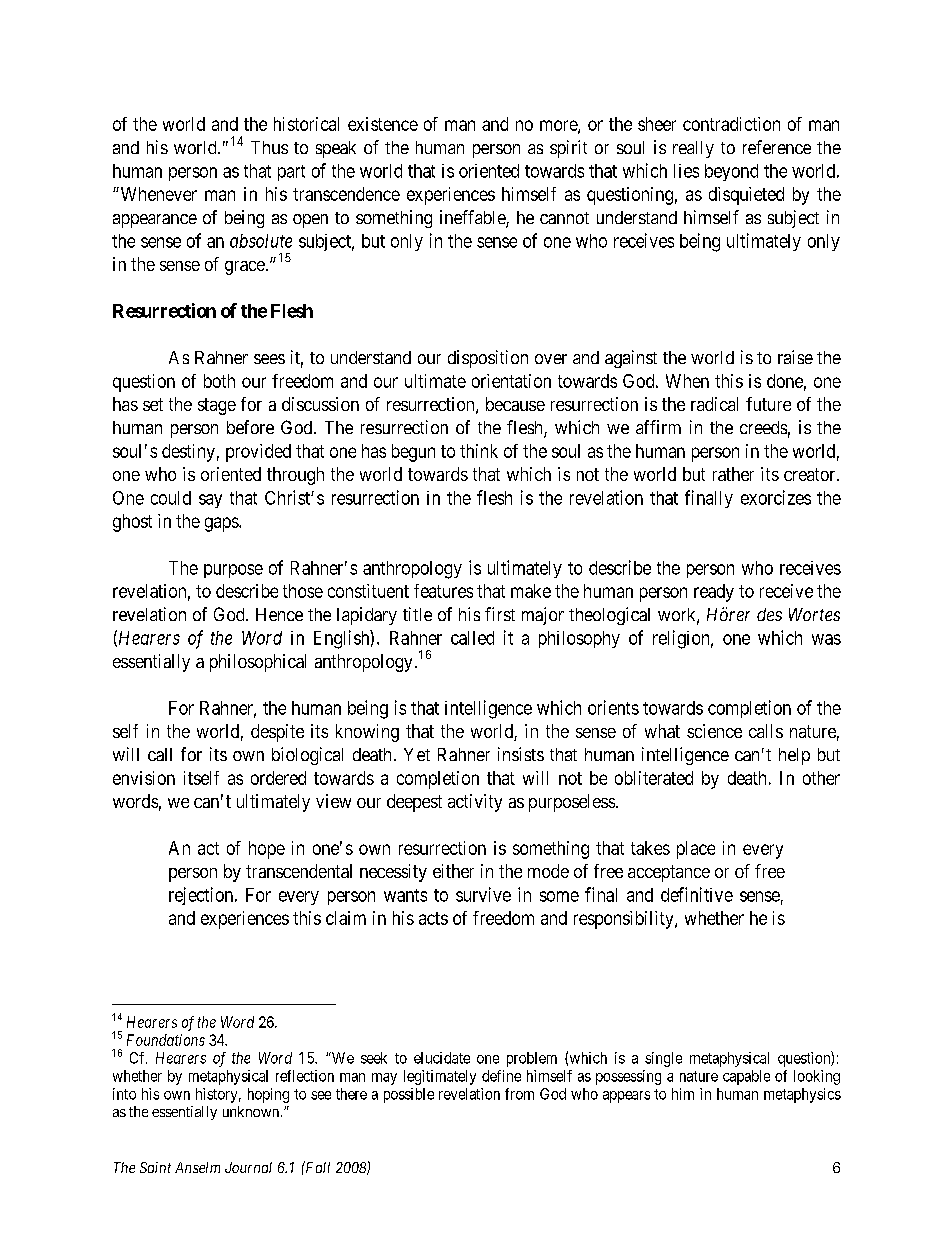 This document has height=1233, width=952. What do you see at coordinates (144, 778) in the document?
I see `envision` at bounding box center [144, 778].
